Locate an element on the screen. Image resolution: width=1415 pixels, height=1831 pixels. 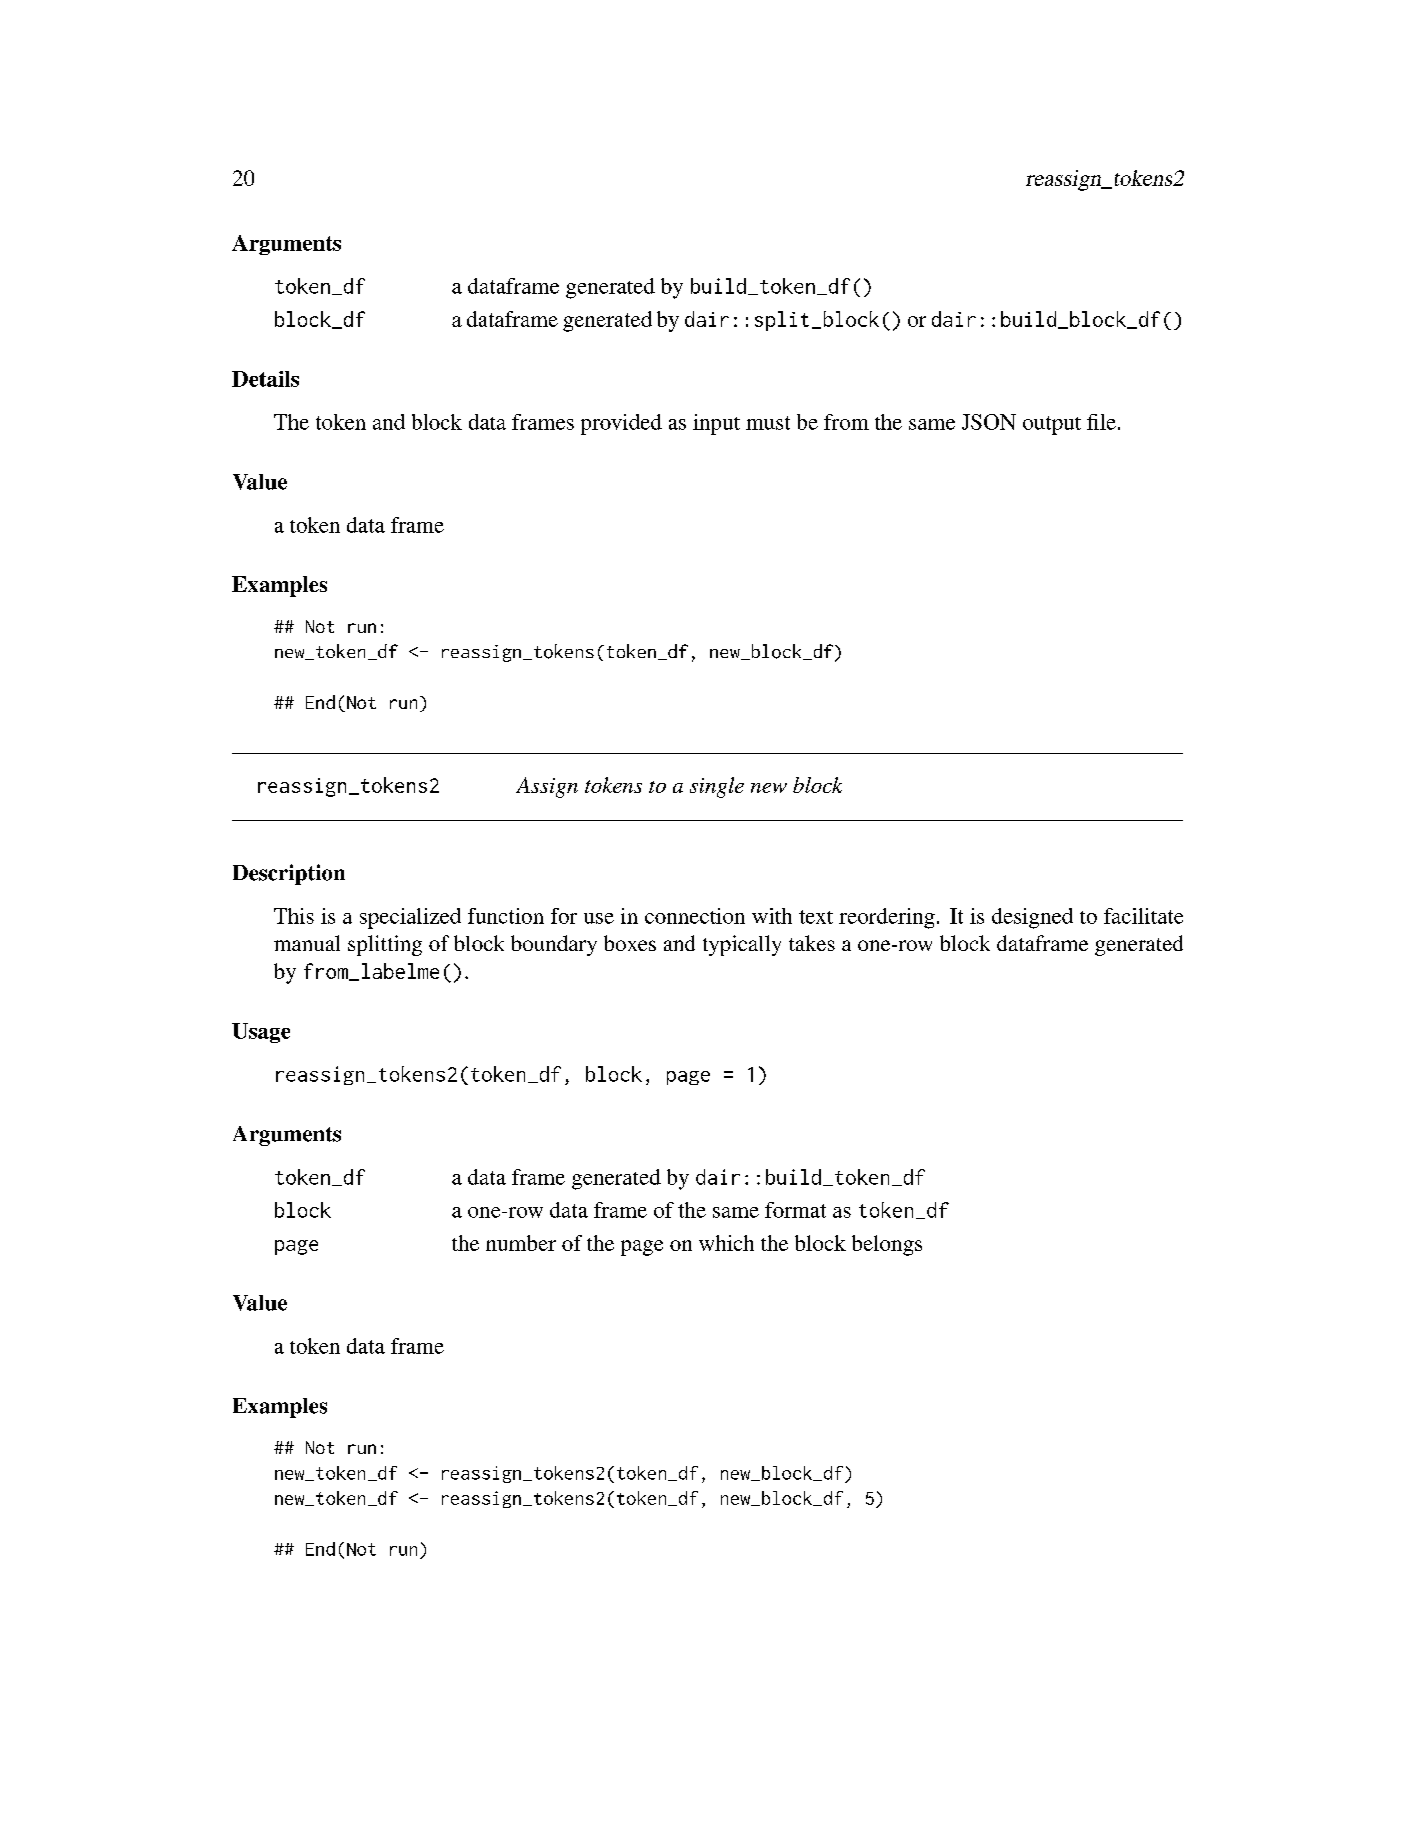
number is located at coordinates (521, 1243).
